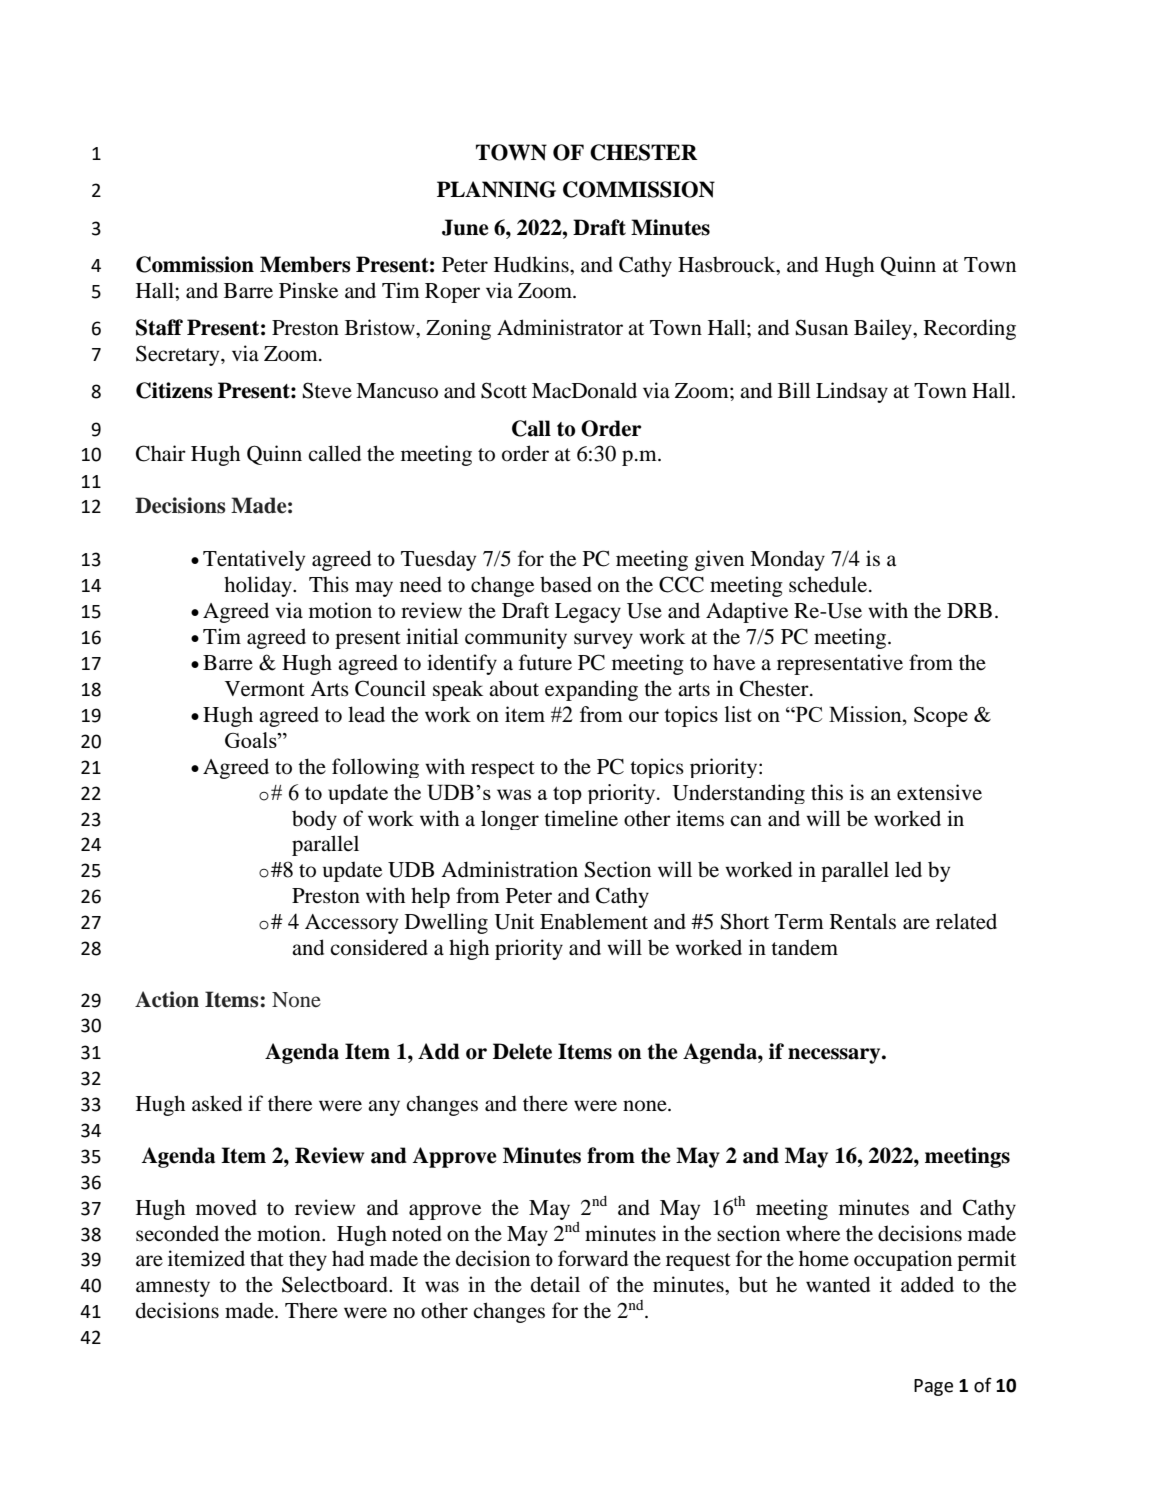 This document has height=1490, width=1152. Describe the element at coordinates (173, 1288) in the document. I see `amnesty` at that location.
